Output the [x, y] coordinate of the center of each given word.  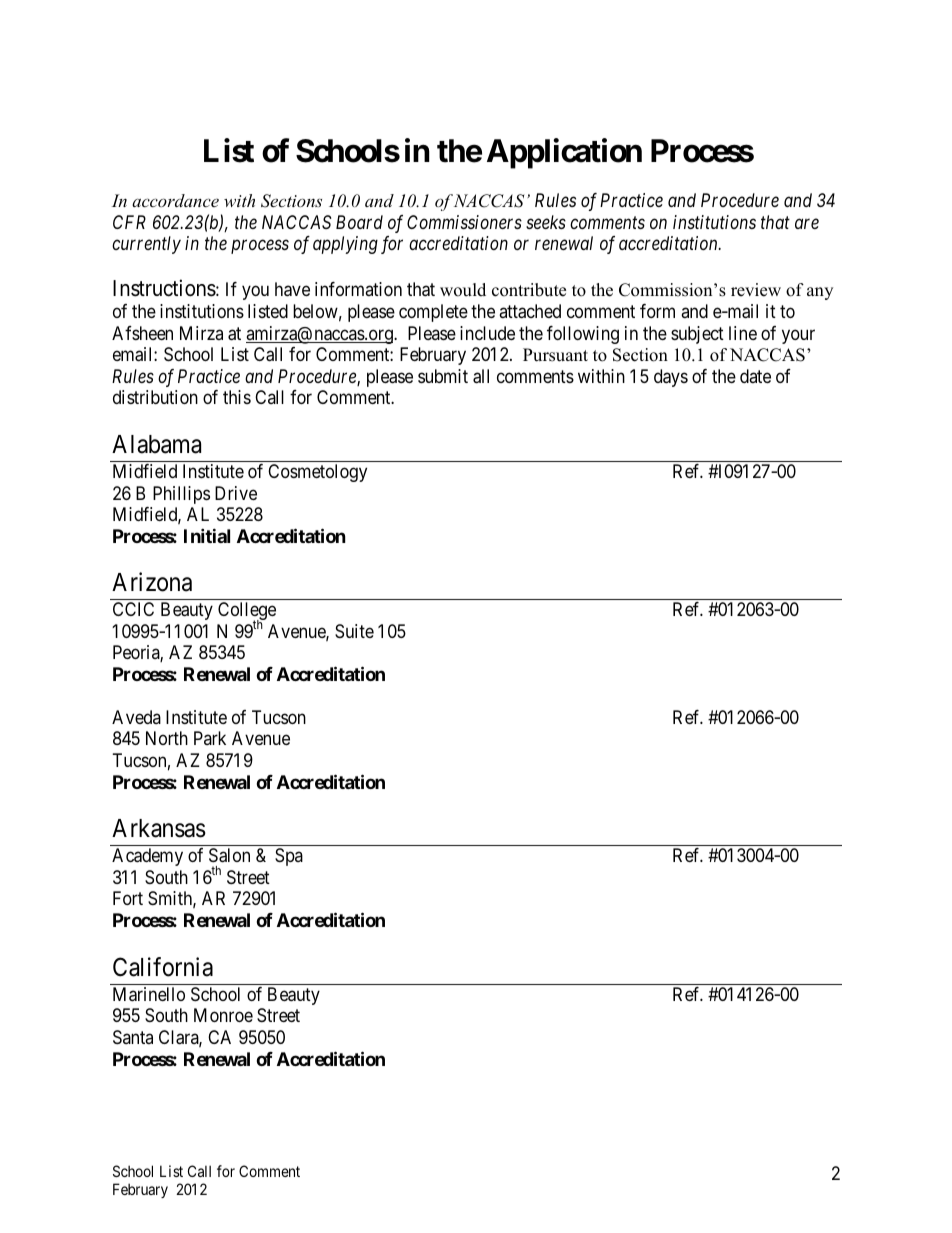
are [807, 224]
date [755, 376]
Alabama [156, 444]
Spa [289, 857]
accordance [175, 200]
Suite [354, 631]
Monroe [223, 1015]
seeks [546, 222]
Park [210, 738]
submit [443, 376]
